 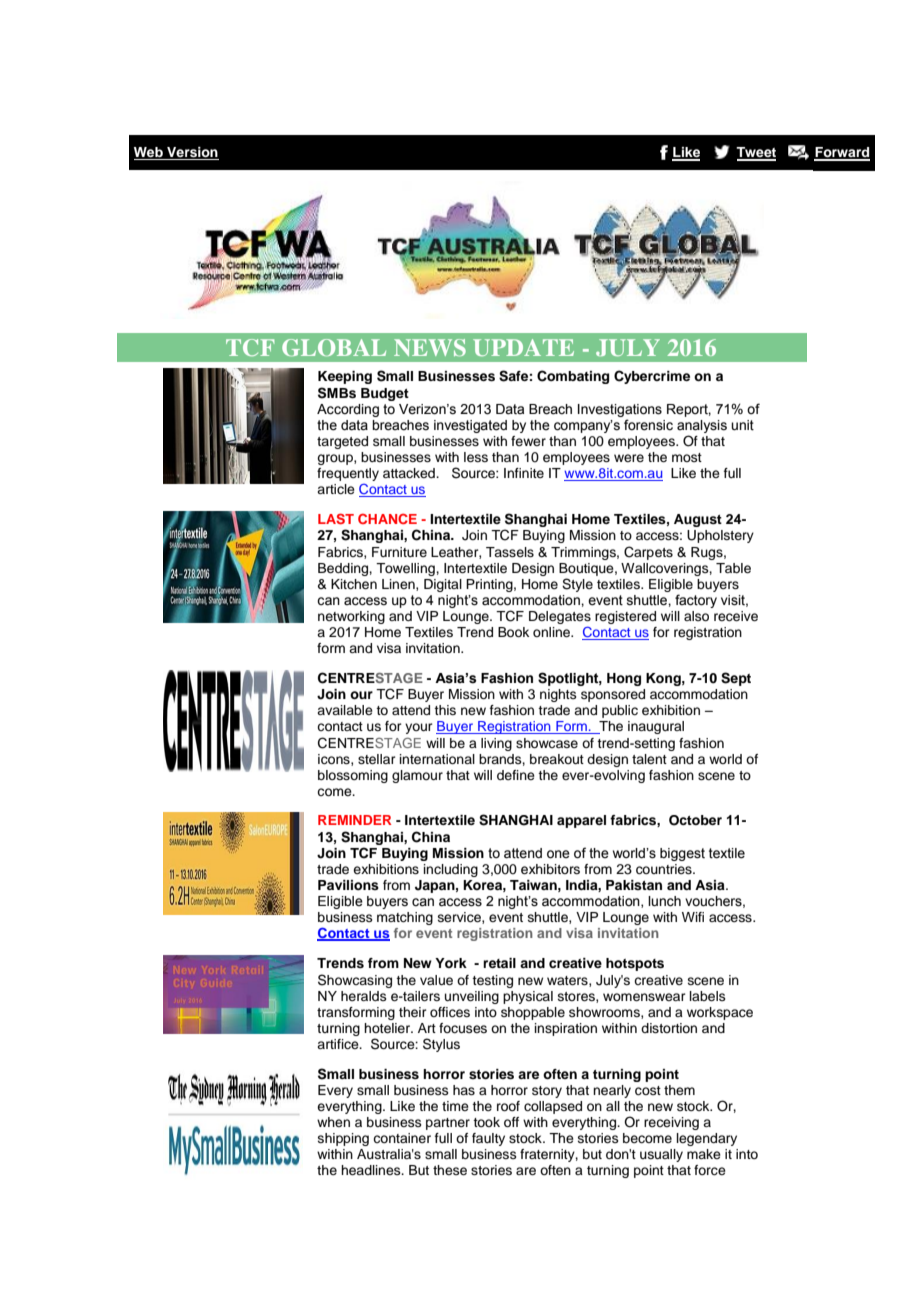 What do you see at coordinates (488, 1139) in the screenshot?
I see `faulty` at bounding box center [488, 1139].
